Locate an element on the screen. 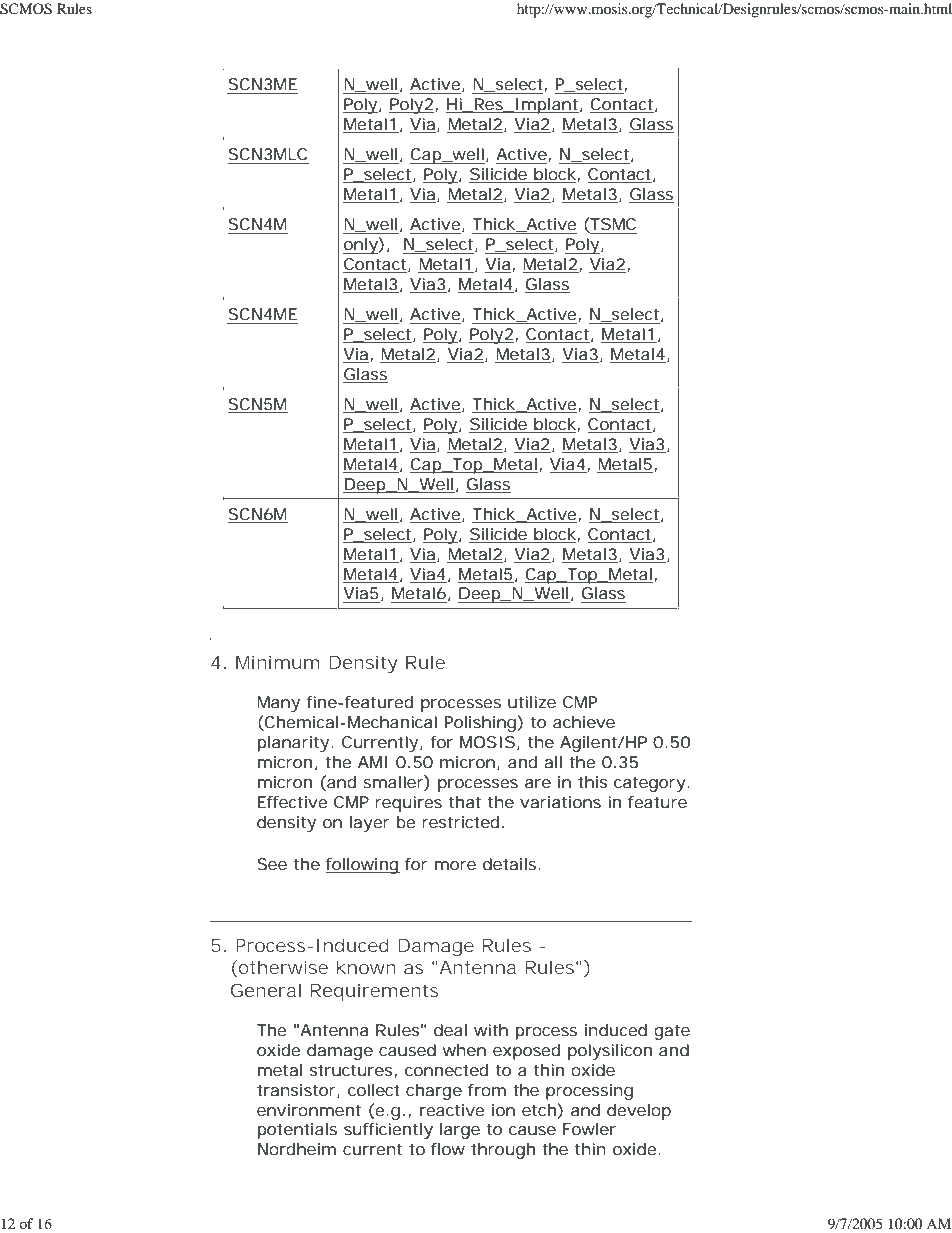 This screenshot has height=1233, width=952. charge is located at coordinates (434, 1092).
